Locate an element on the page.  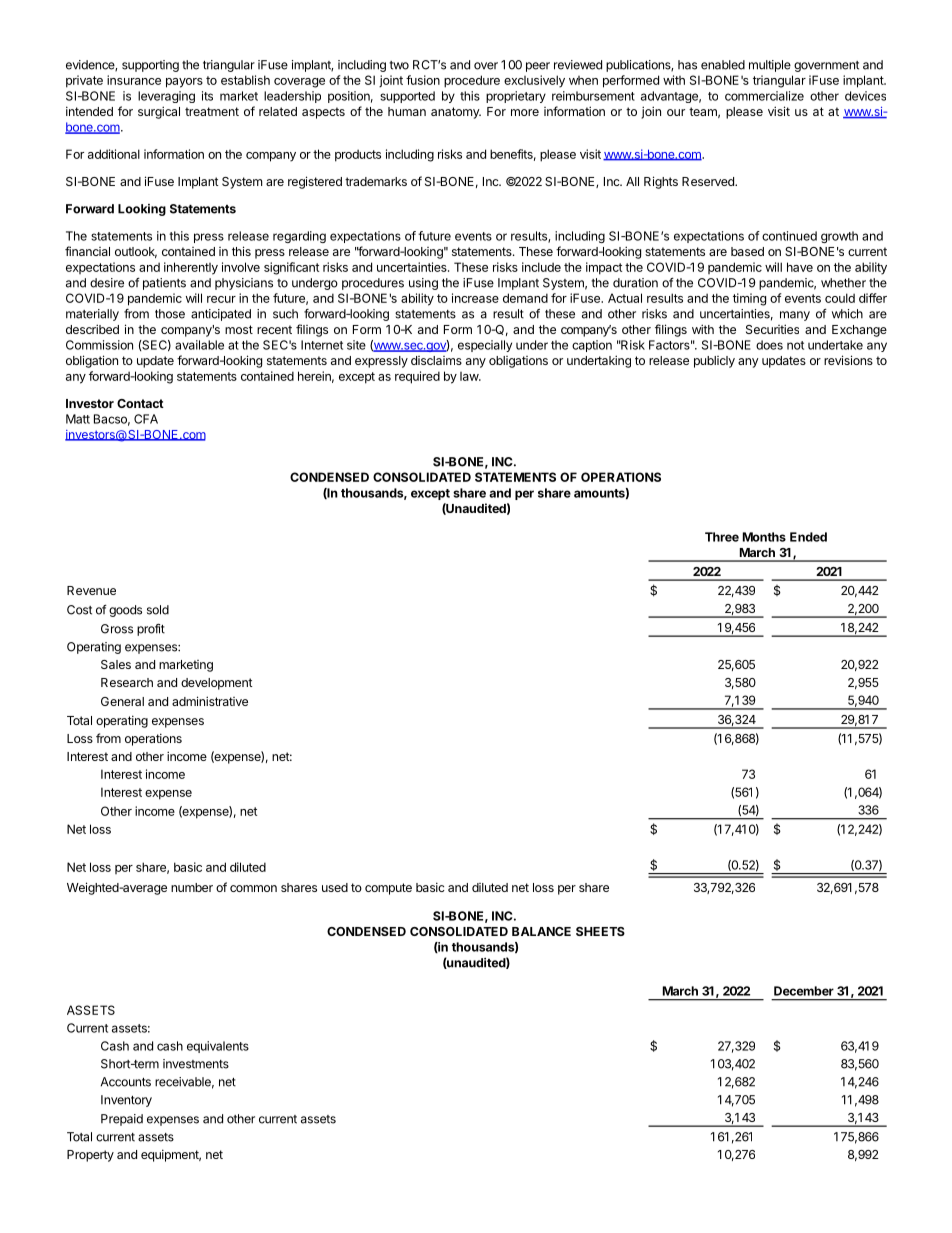
publicly is located at coordinates (714, 362).
